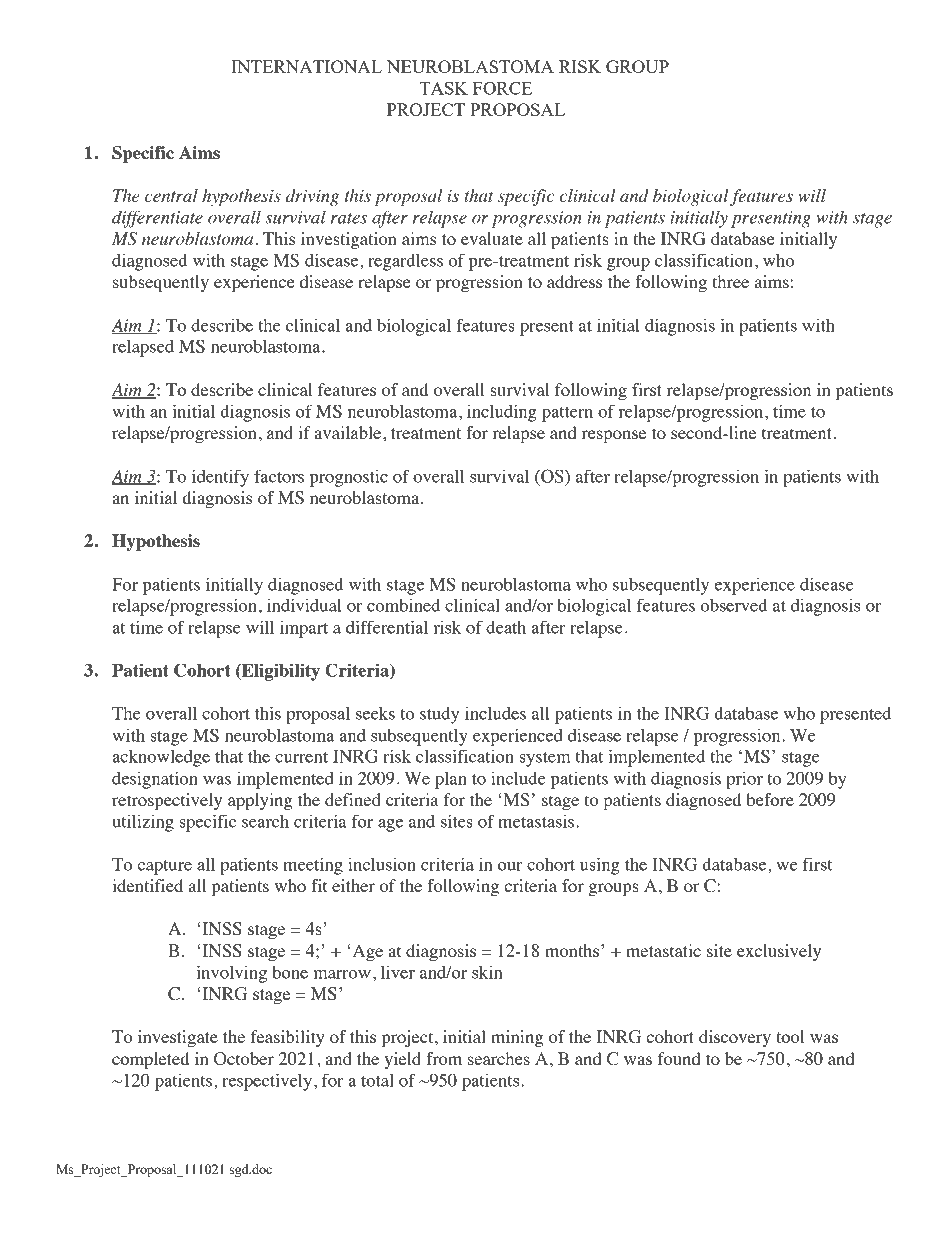  What do you see at coordinates (164, 867) in the screenshot?
I see `capture` at bounding box center [164, 867].
